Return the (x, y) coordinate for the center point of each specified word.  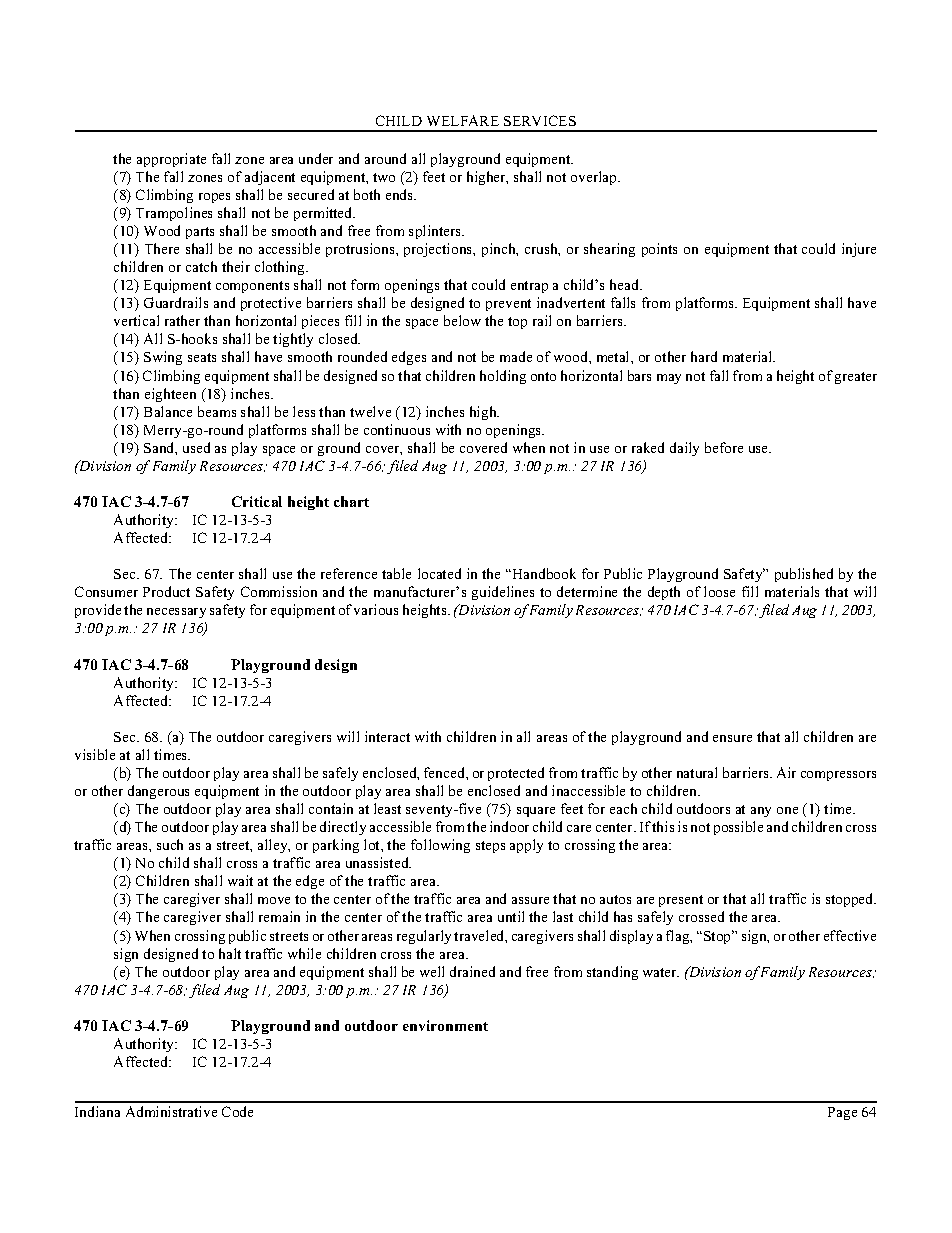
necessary (176, 613)
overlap (595, 178)
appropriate (171, 160)
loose (719, 591)
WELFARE (463, 120)
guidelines (503, 593)
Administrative (171, 1111)
